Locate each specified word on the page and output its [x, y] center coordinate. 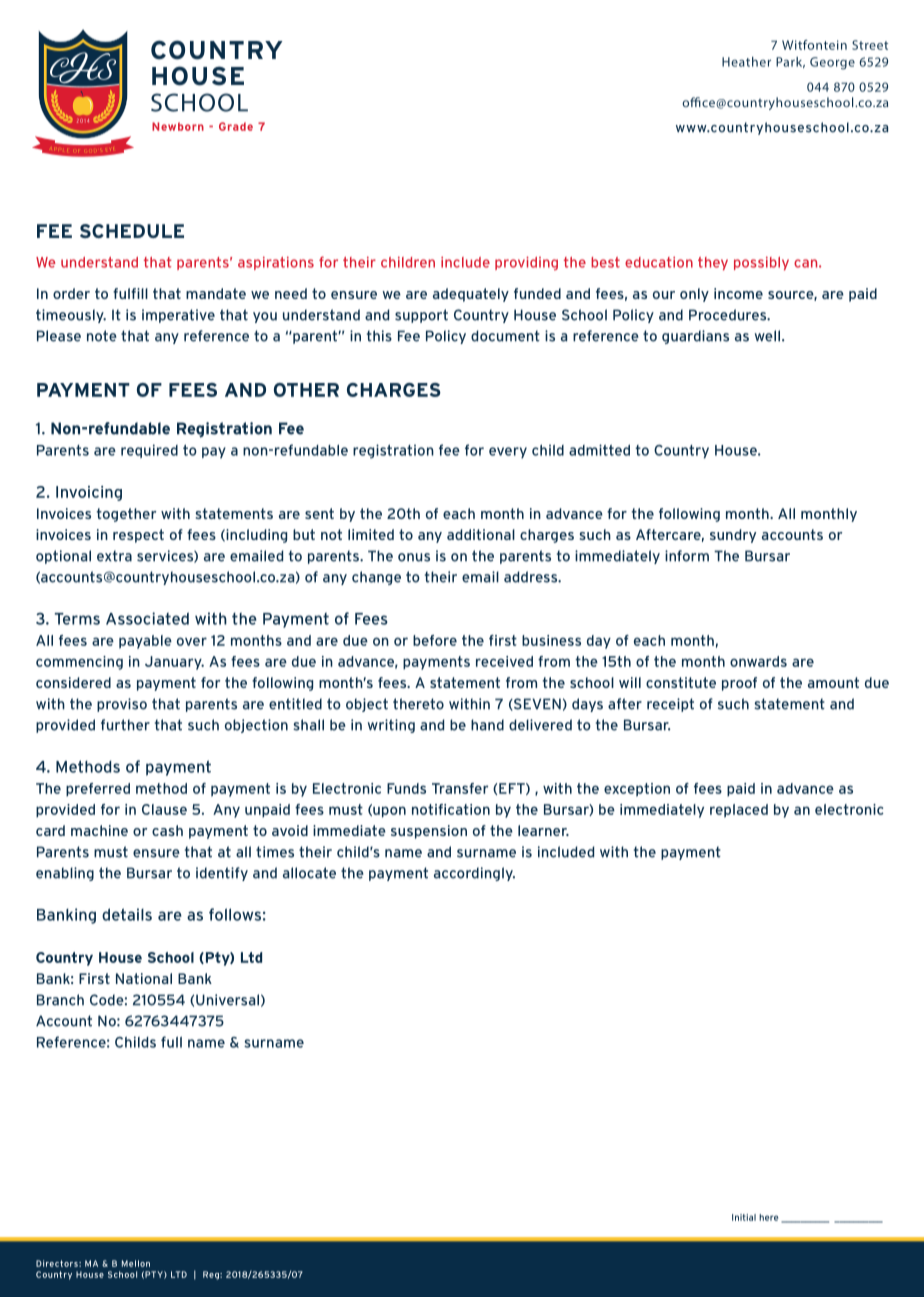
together [126, 515]
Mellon [136, 1263]
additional [481, 534]
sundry [733, 536]
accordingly [474, 874]
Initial [744, 1217]
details [127, 914]
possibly [761, 263]
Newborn [178, 126]
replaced [739, 811]
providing [526, 263]
